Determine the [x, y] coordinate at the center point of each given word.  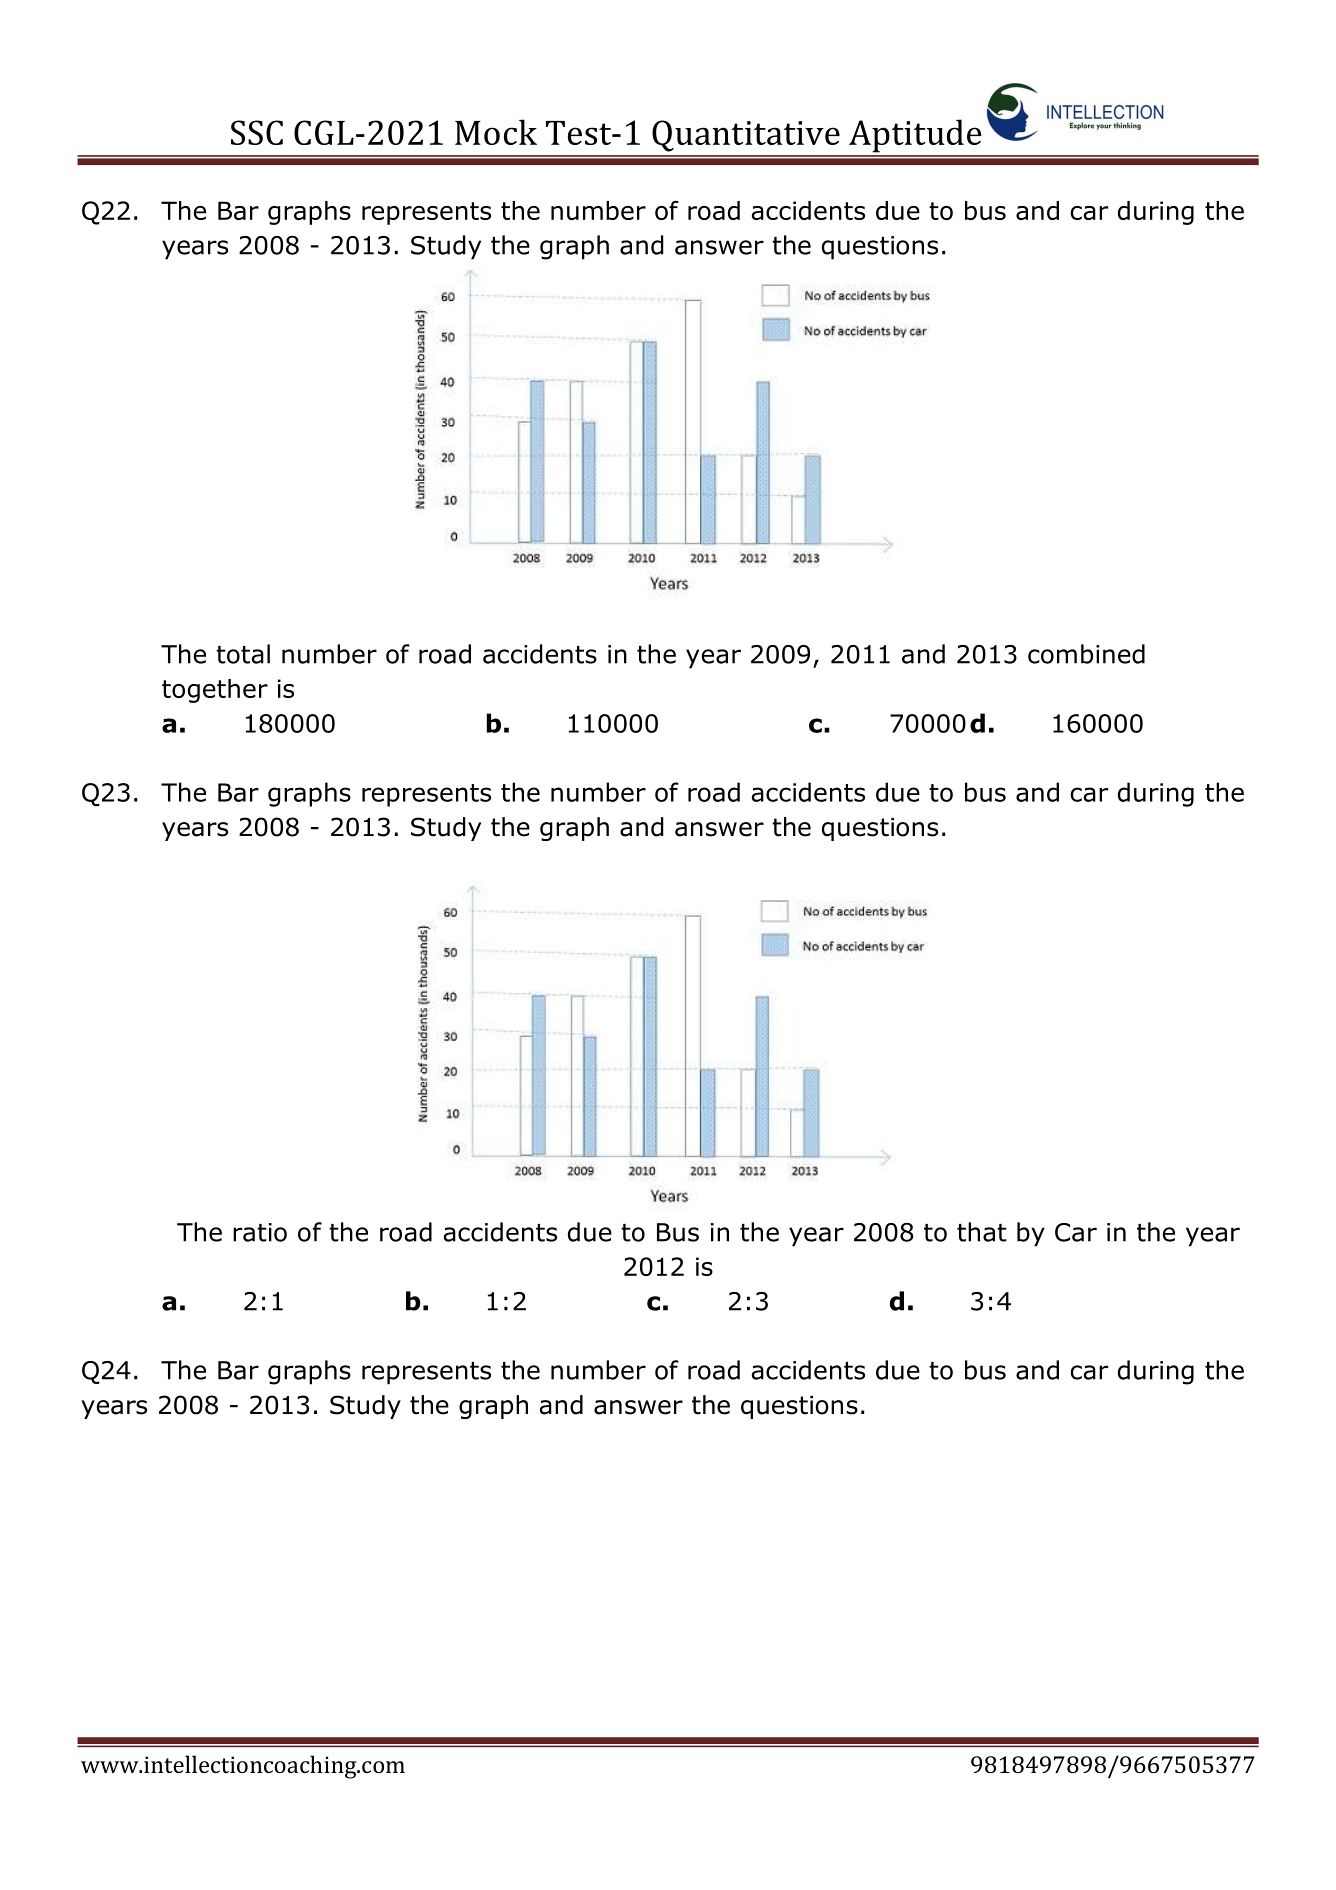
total [243, 654]
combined [1086, 654]
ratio [260, 1232]
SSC [257, 132]
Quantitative [746, 136]
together [215, 691]
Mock [496, 132]
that [982, 1232]
